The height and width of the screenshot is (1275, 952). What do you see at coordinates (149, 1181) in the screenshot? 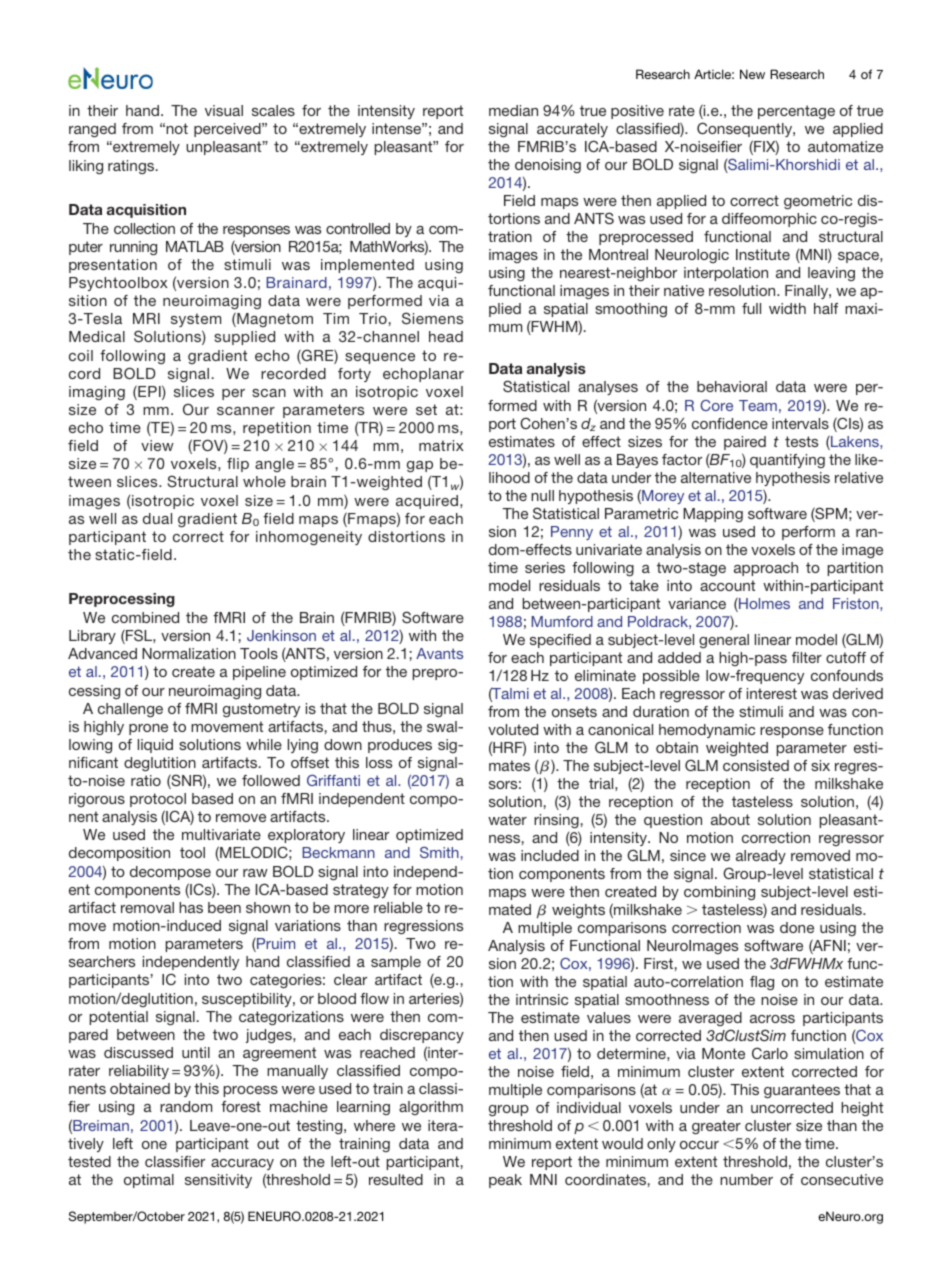
I see `optimal` at bounding box center [149, 1181].
